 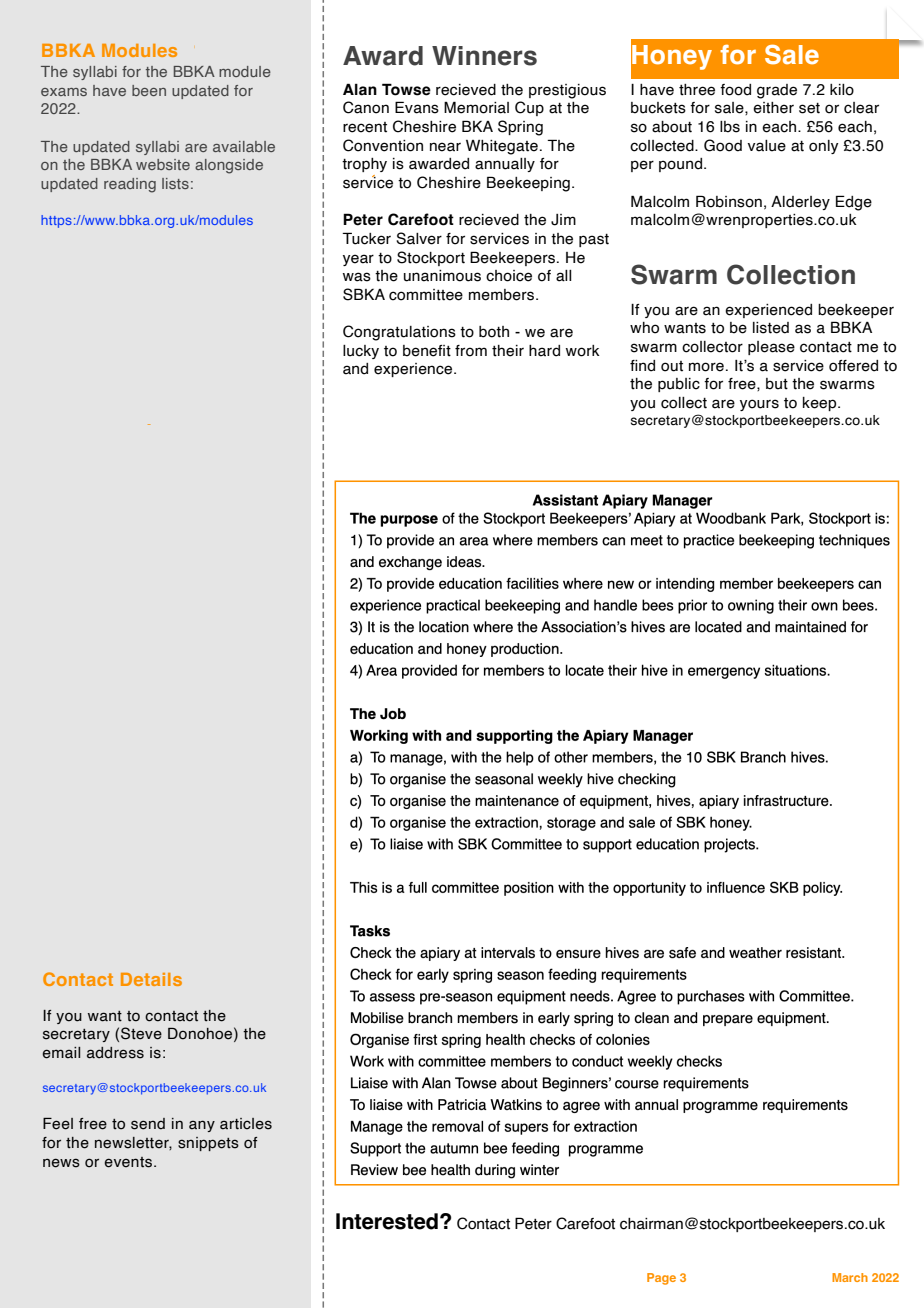 I want to click on Interested, so click(x=387, y=1221).
